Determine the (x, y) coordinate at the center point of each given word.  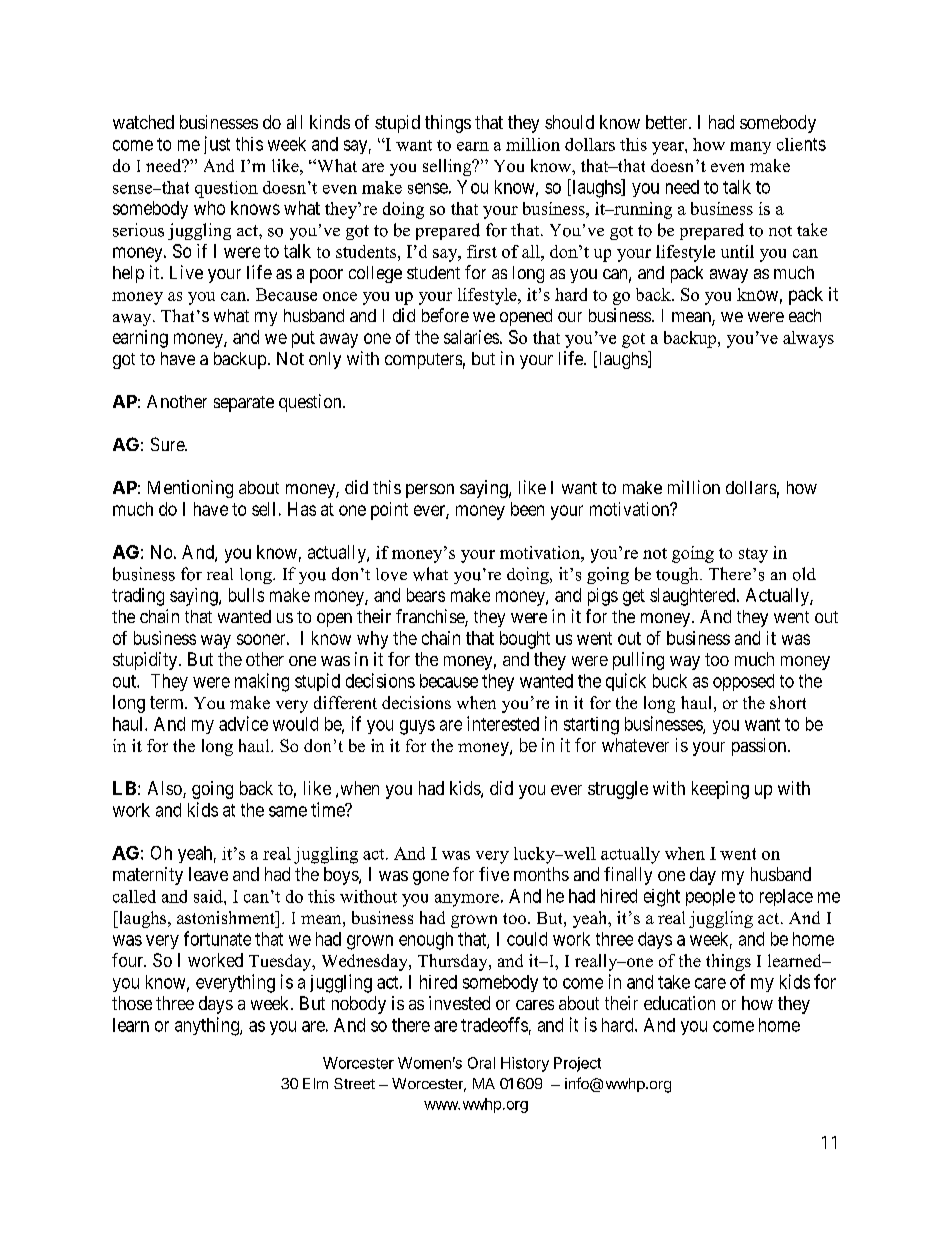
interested (503, 723)
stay (753, 555)
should (569, 122)
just (217, 145)
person (430, 491)
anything (208, 1026)
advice (243, 723)
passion (760, 747)
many (750, 148)
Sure (168, 444)
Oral (481, 1063)
